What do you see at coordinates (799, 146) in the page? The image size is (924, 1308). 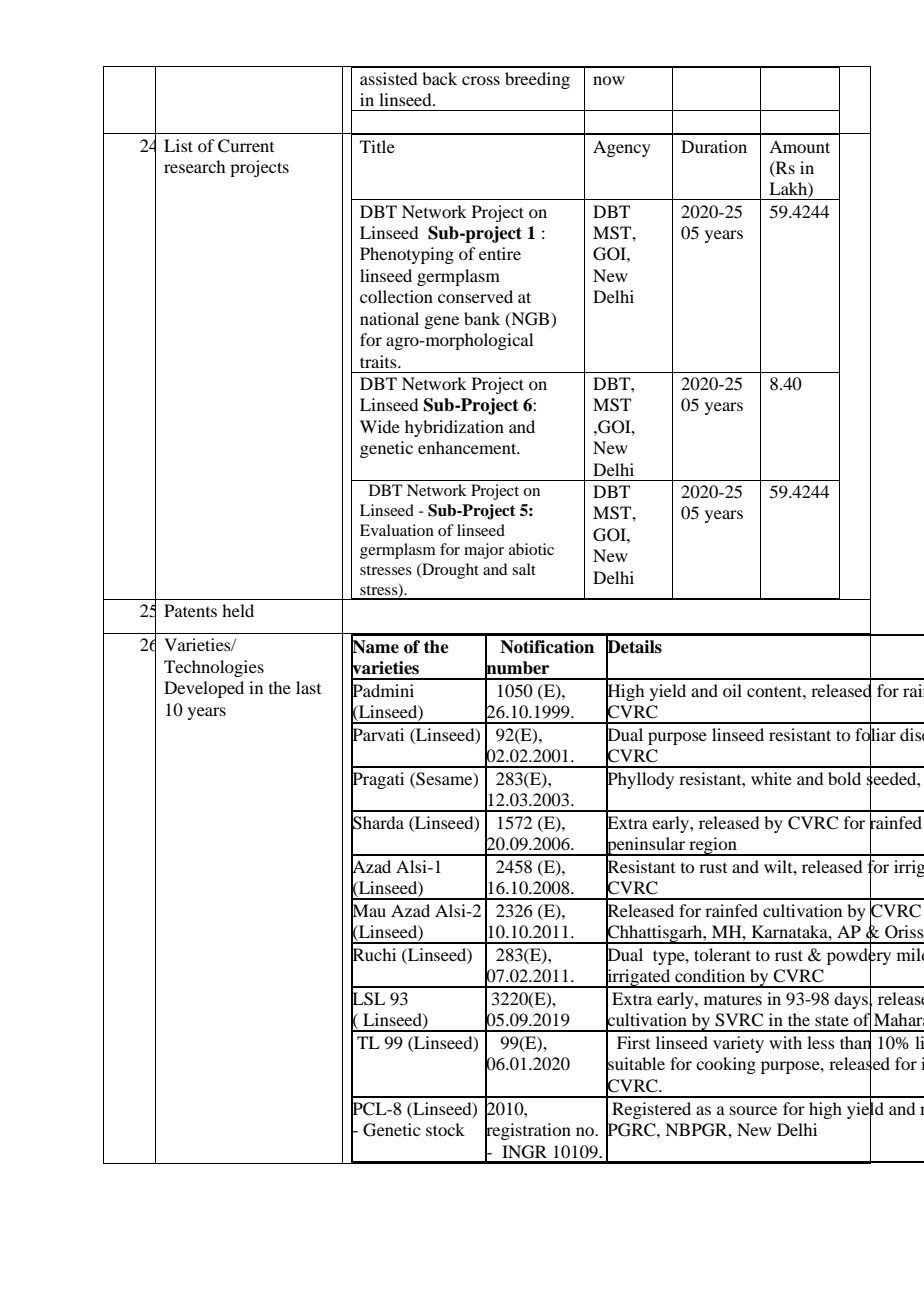 I see `Amount` at bounding box center [799, 146].
